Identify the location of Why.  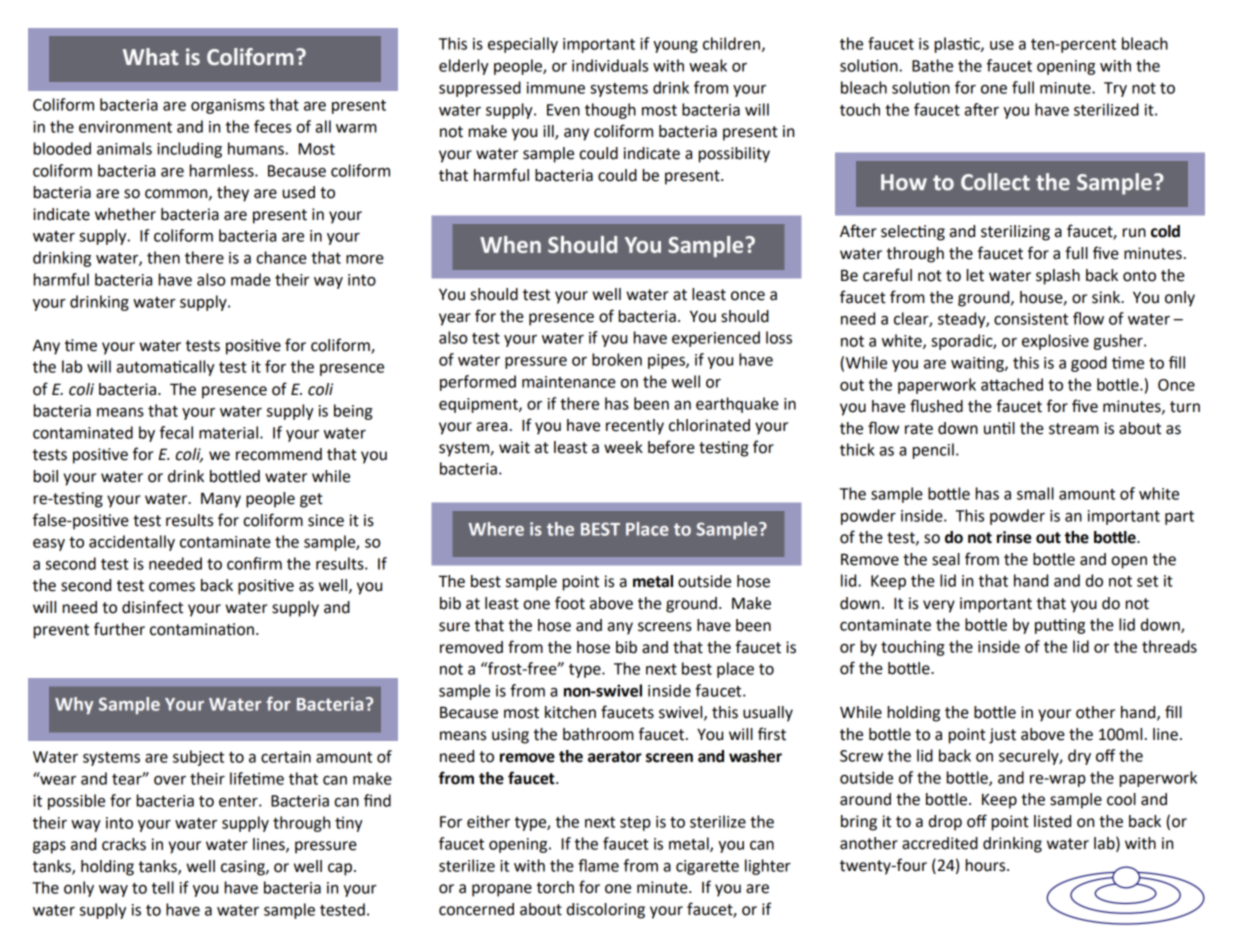
(74, 705).
